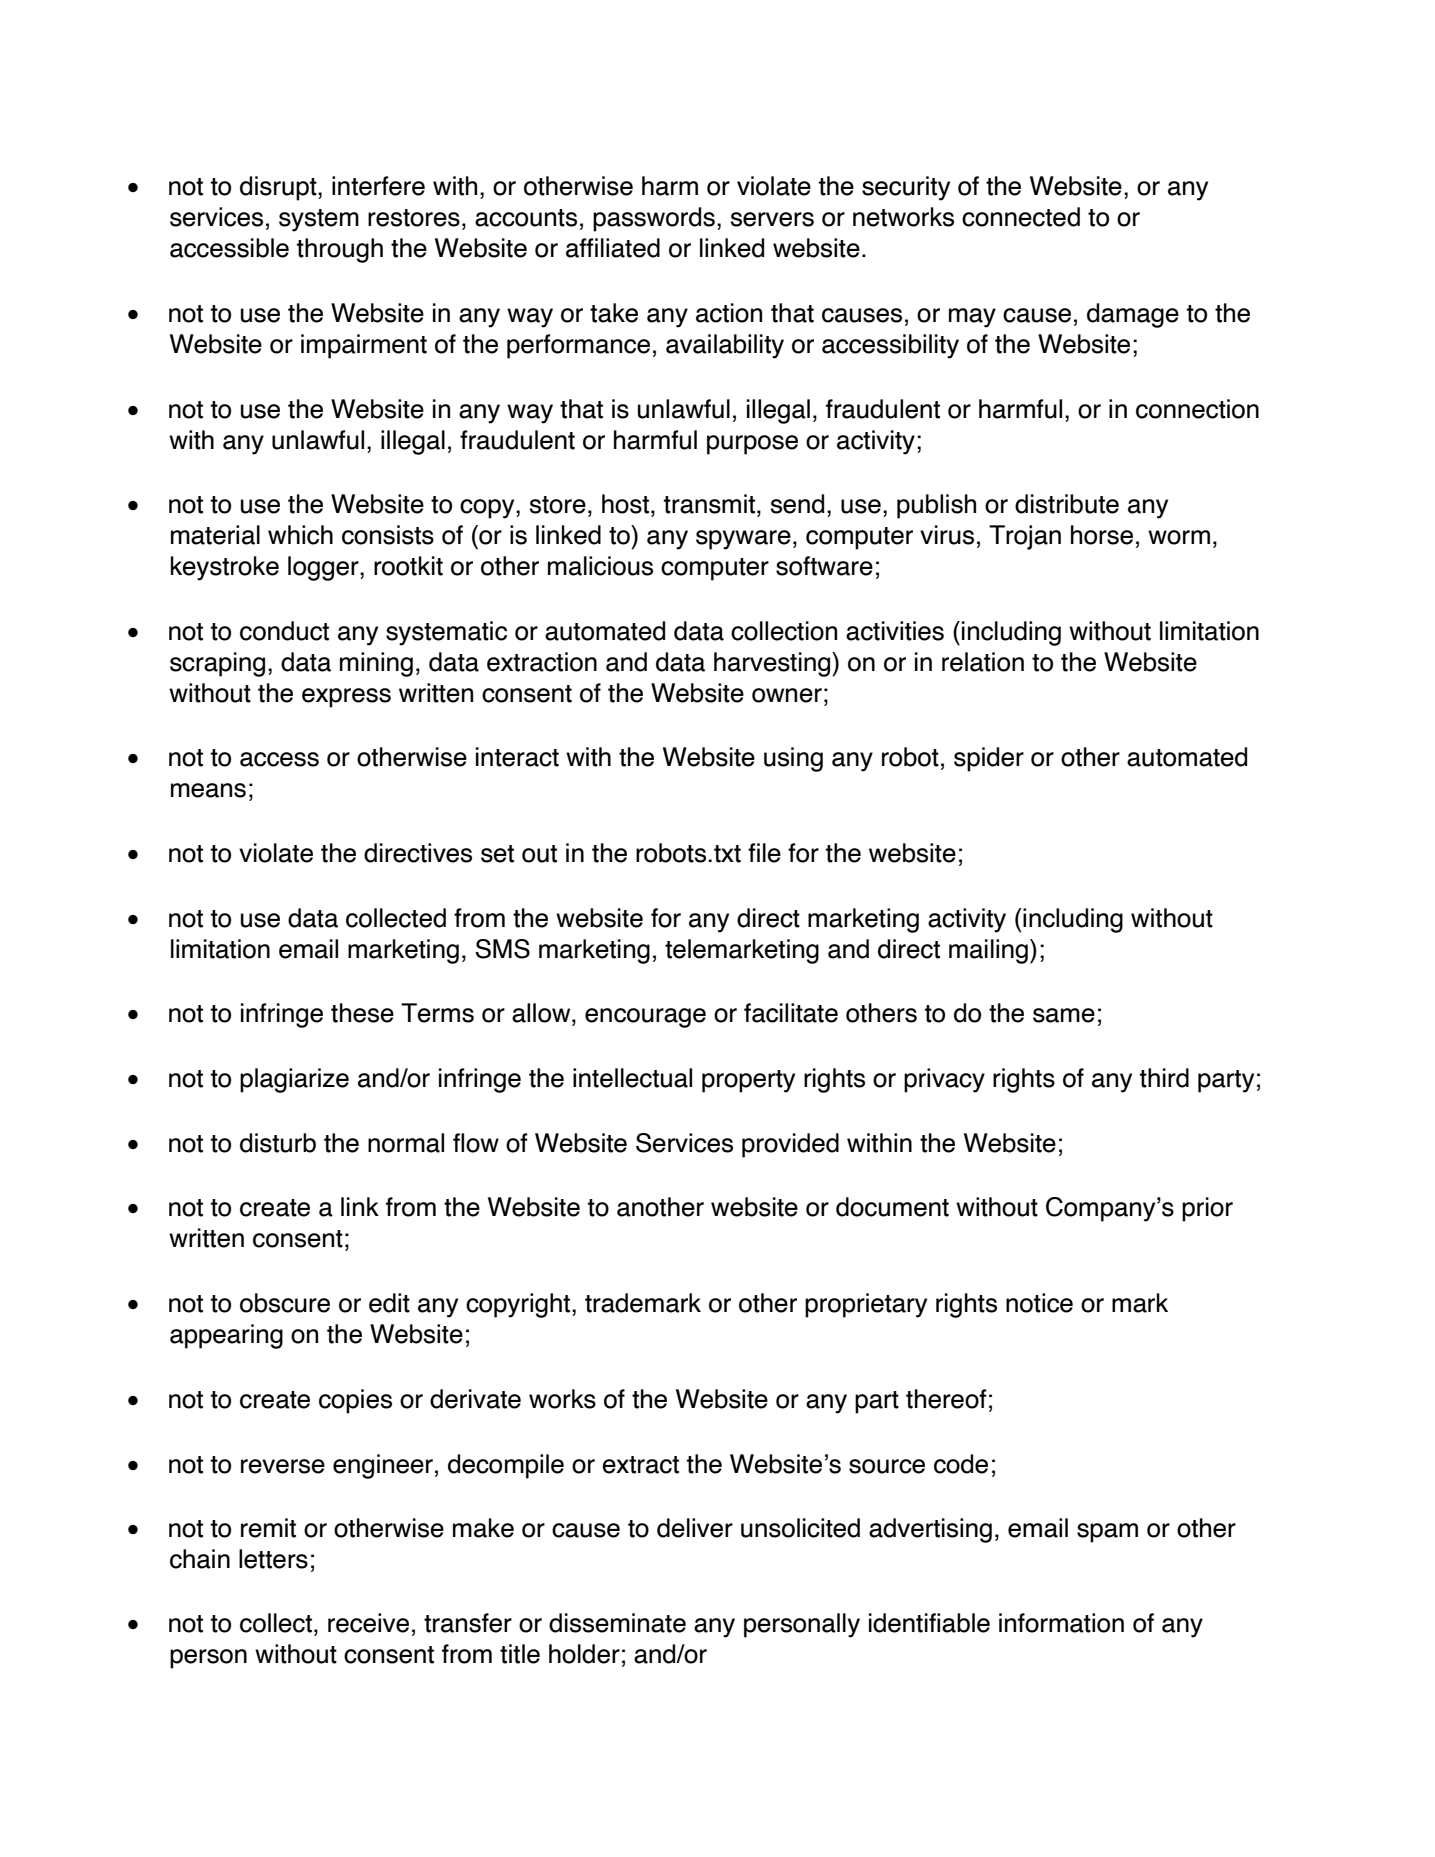  What do you see at coordinates (368, 1623) in the page?
I see `receive` at bounding box center [368, 1623].
